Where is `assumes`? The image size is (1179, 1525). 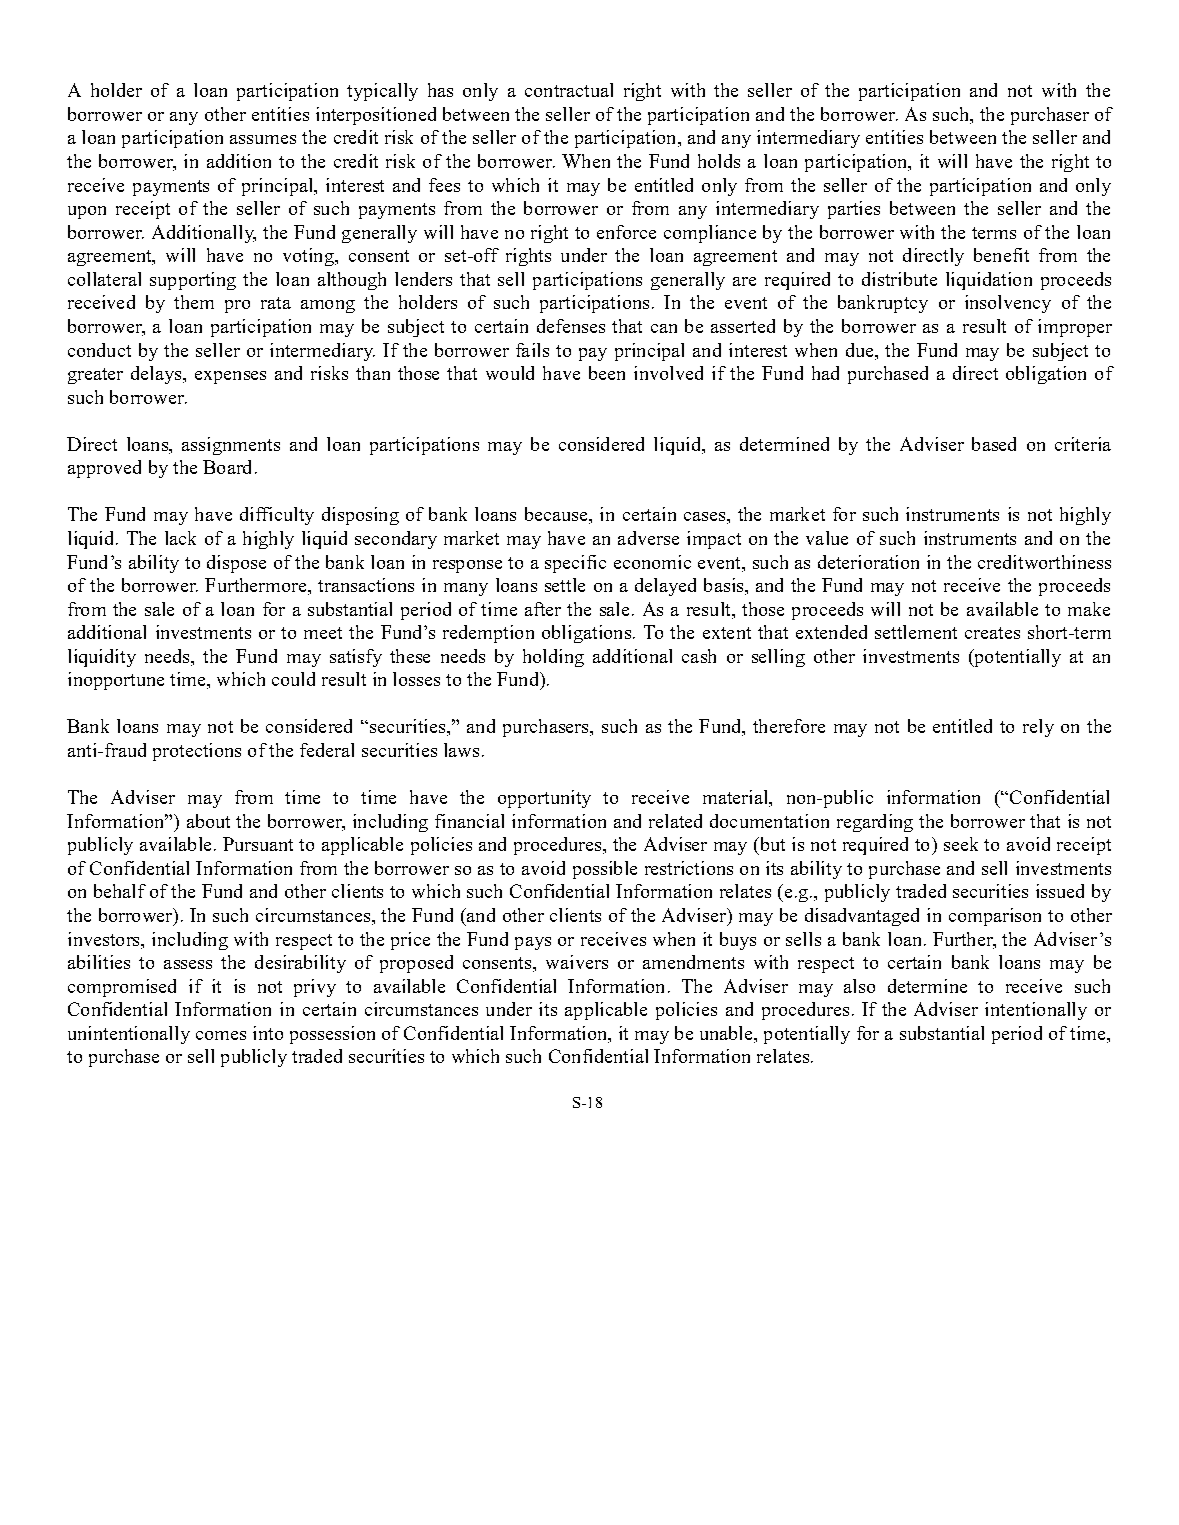 assumes is located at coordinates (263, 139).
